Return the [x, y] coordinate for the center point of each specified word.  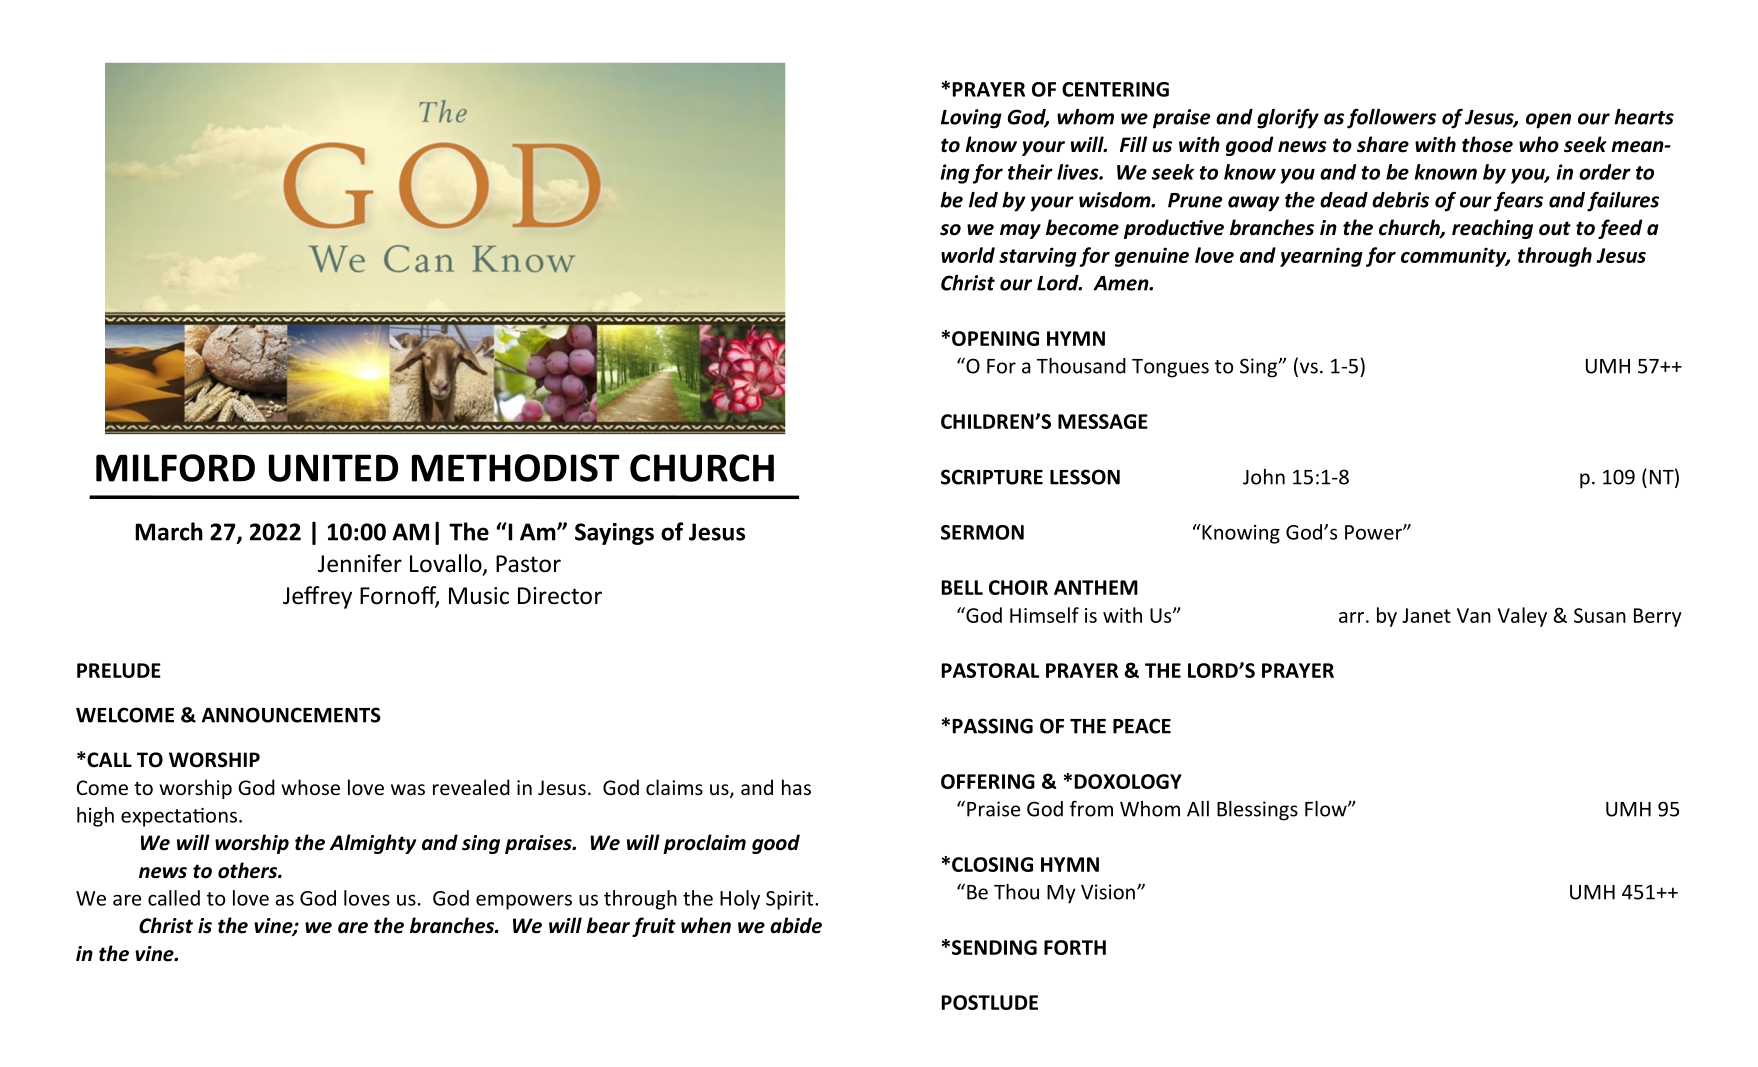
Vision [1108, 892]
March [169, 531]
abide [796, 925]
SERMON [982, 532]
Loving [971, 119]
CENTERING [1115, 89]
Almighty [373, 844]
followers [1391, 118]
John [1264, 477]
